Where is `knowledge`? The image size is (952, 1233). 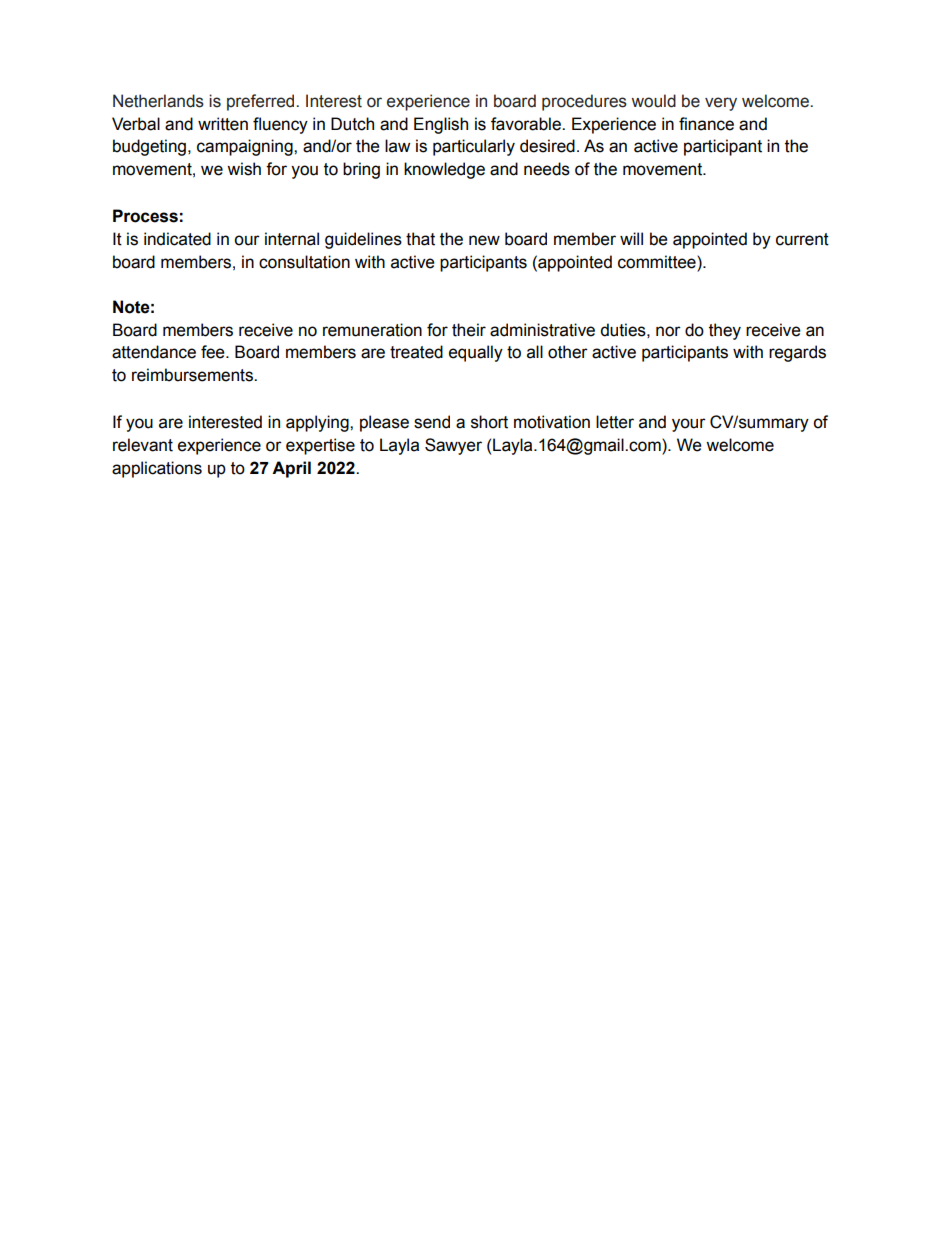
knowledge is located at coordinates (444, 170).
